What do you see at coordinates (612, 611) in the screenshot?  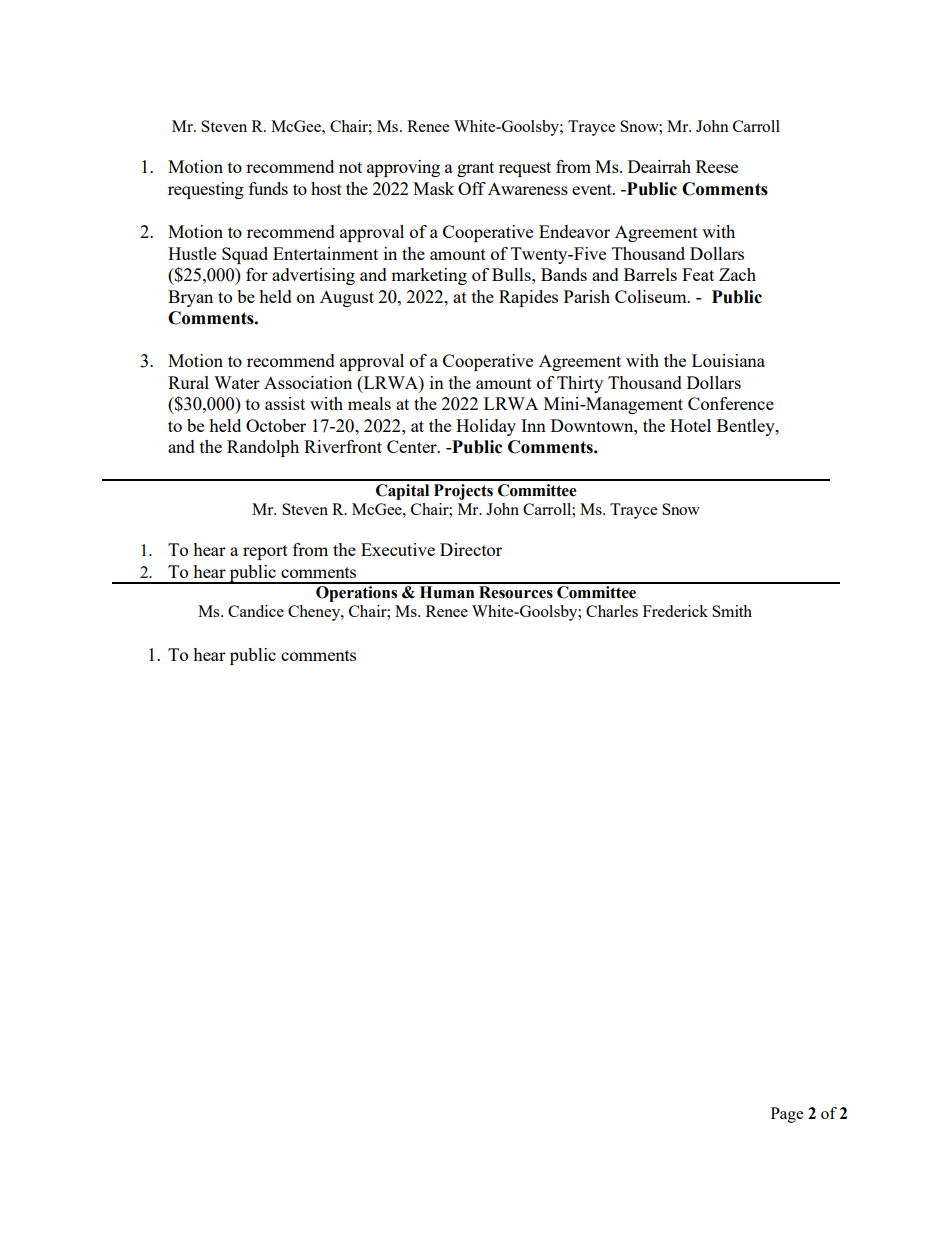 I see `Charles` at bounding box center [612, 611].
